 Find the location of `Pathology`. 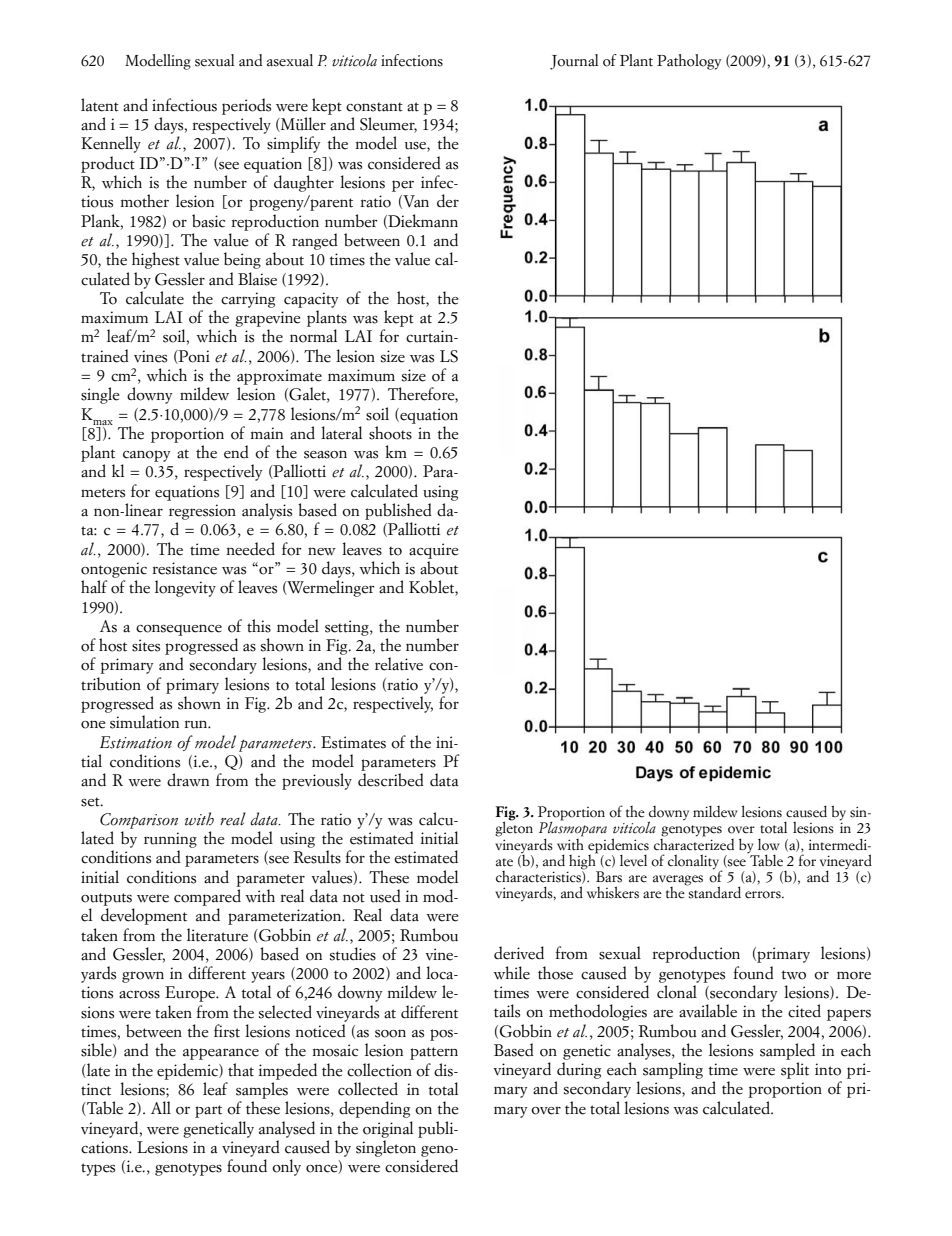

Pathology is located at coordinates (689, 62).
